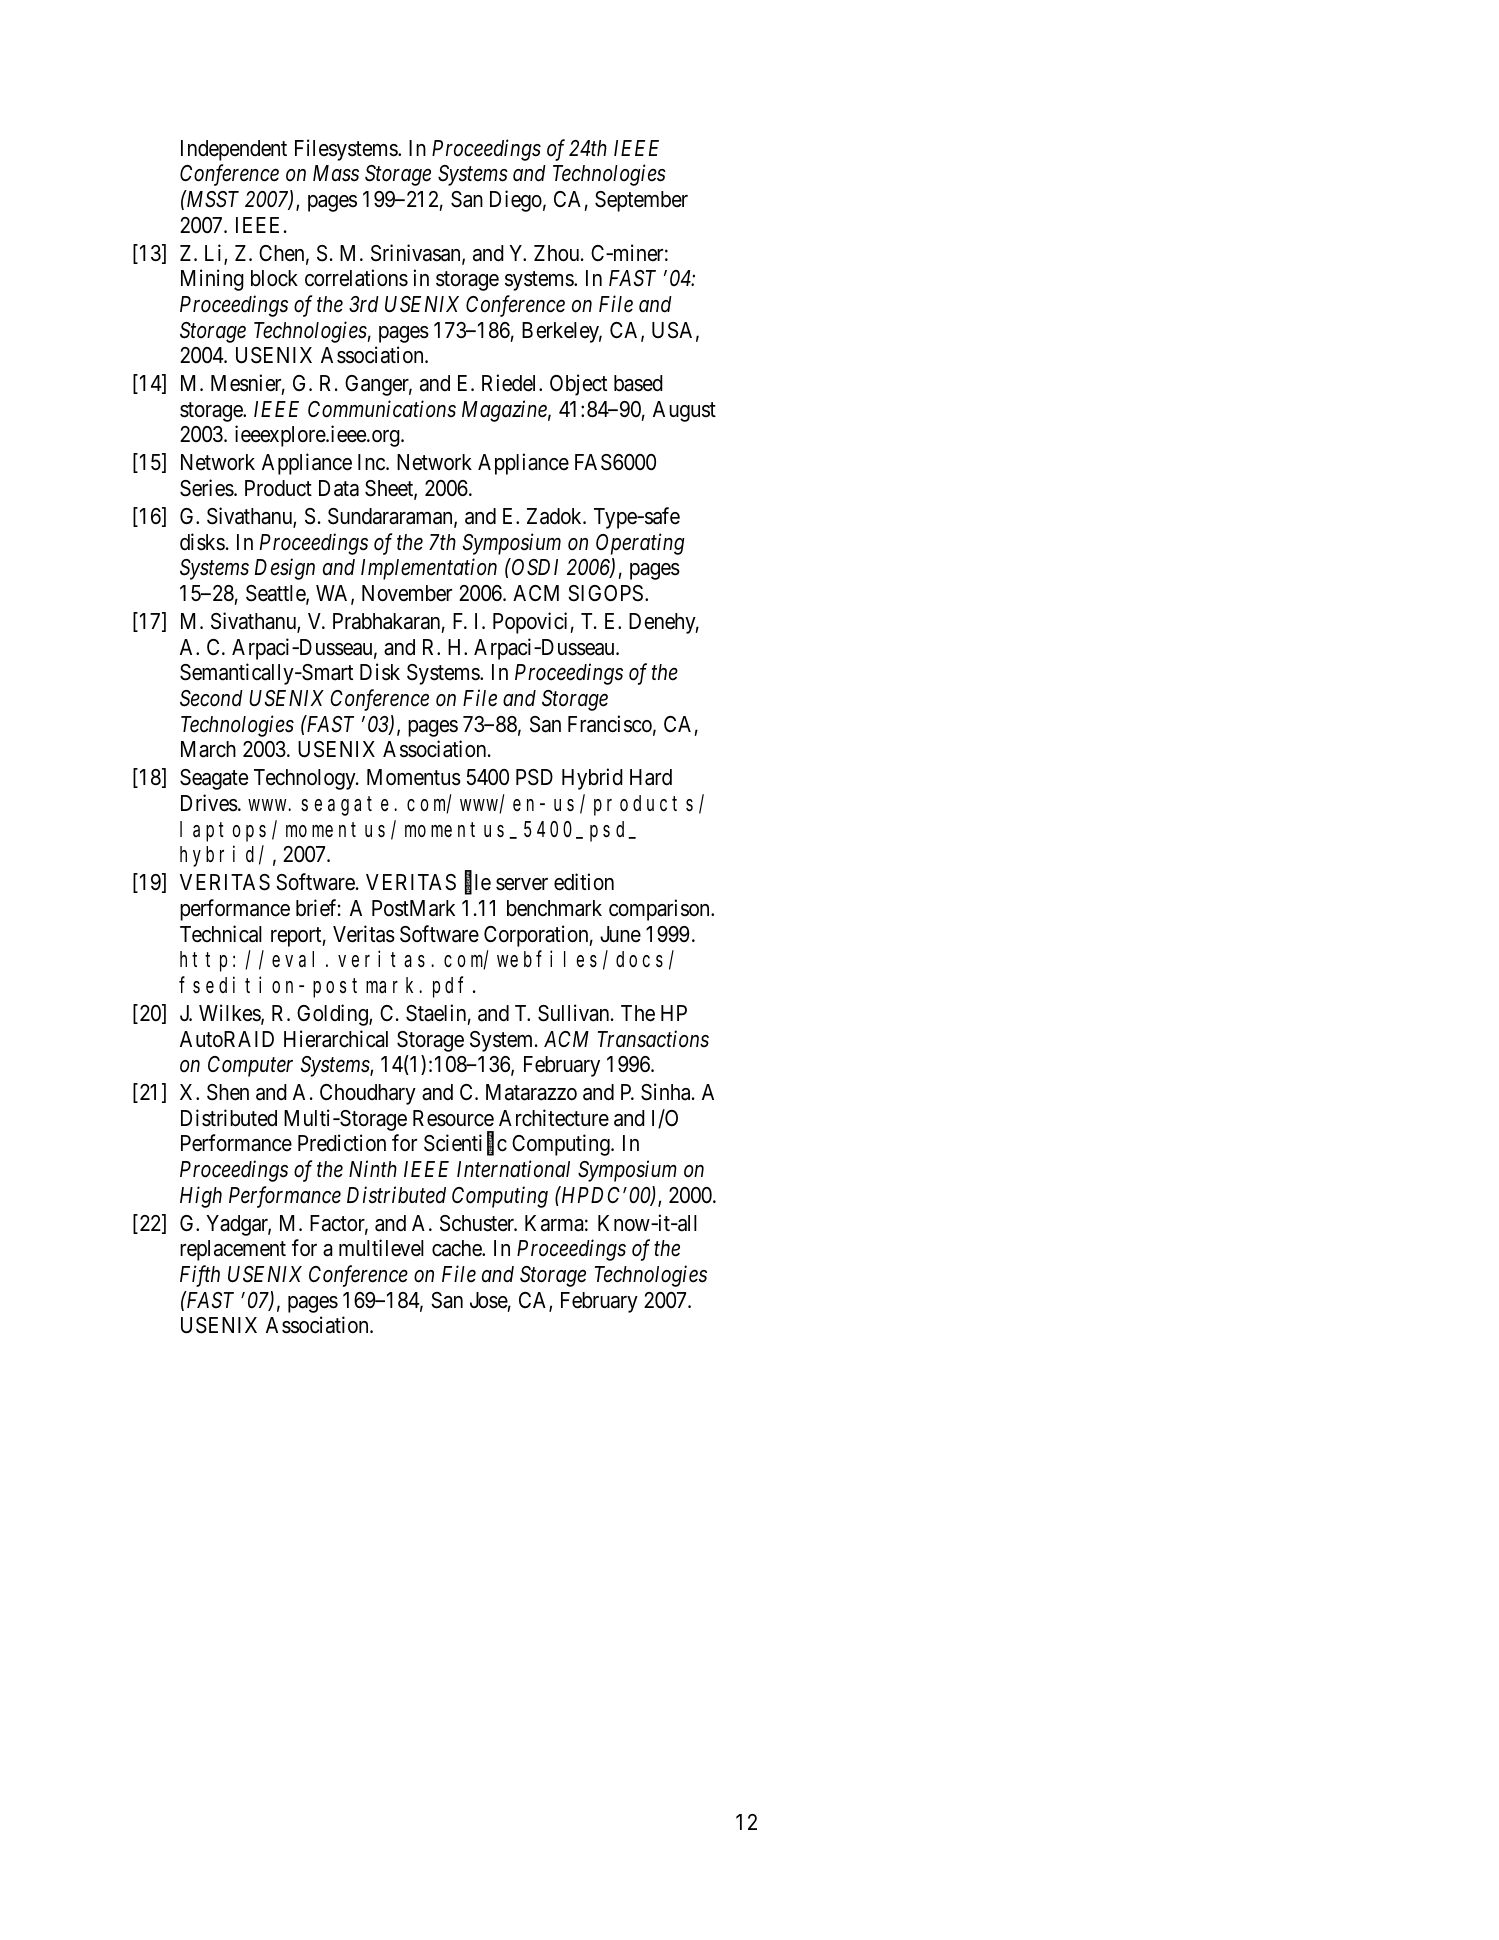  What do you see at coordinates (207, 488) in the image?
I see `Series` at bounding box center [207, 488].
